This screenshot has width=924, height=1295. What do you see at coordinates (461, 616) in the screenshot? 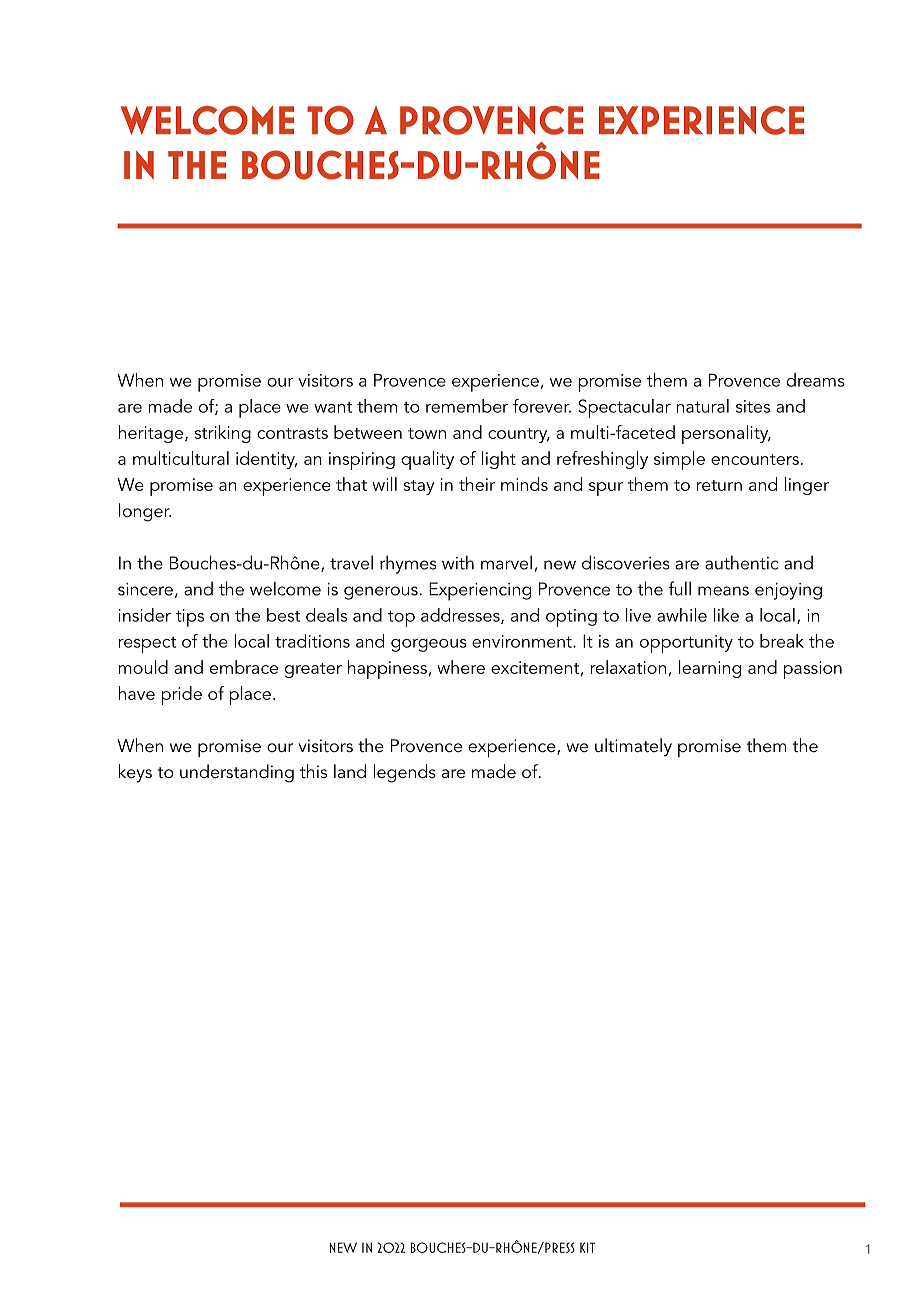
I see `addresses` at bounding box center [461, 616].
